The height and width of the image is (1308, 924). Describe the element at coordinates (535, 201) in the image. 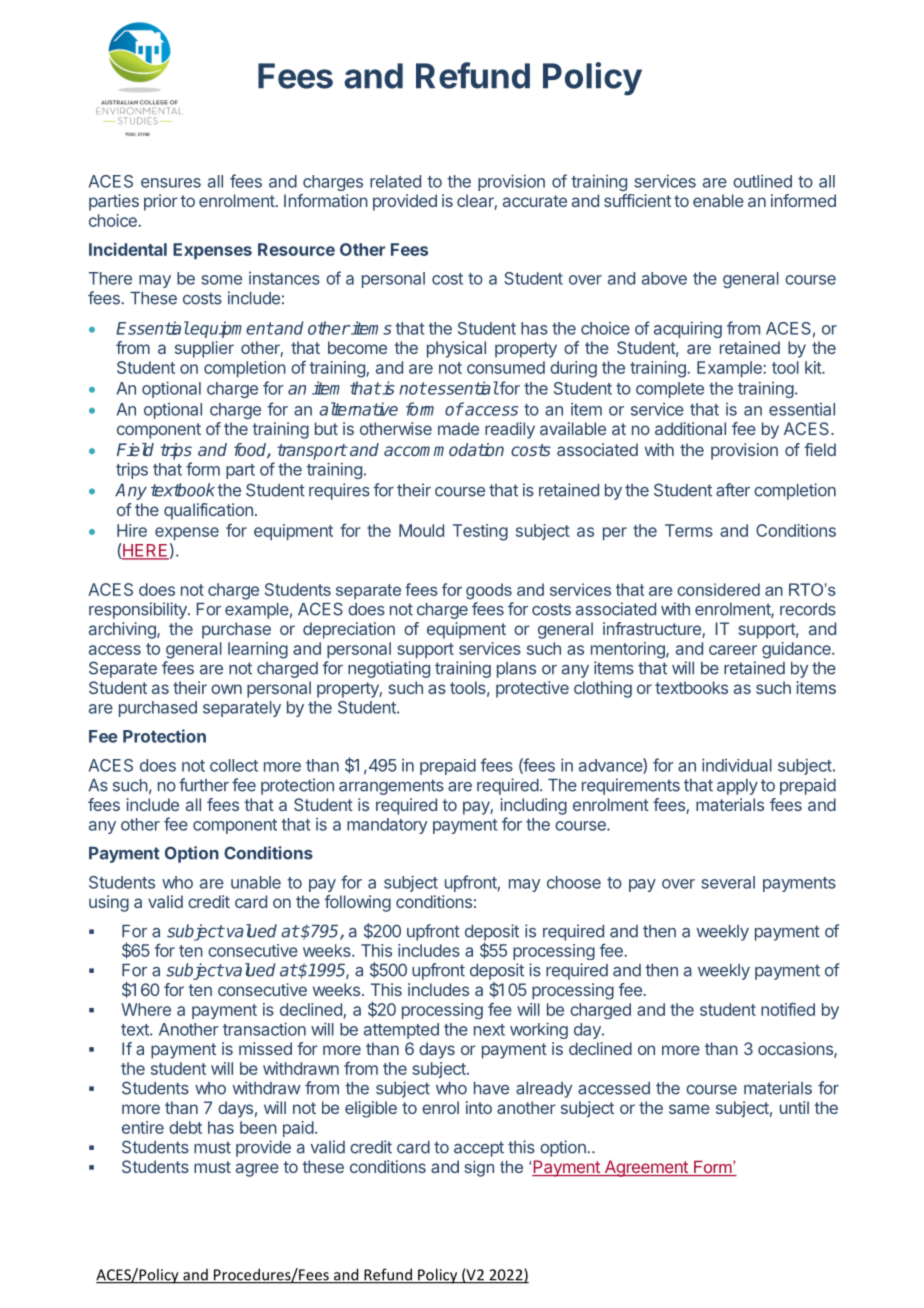

I see `accurate` at that location.
